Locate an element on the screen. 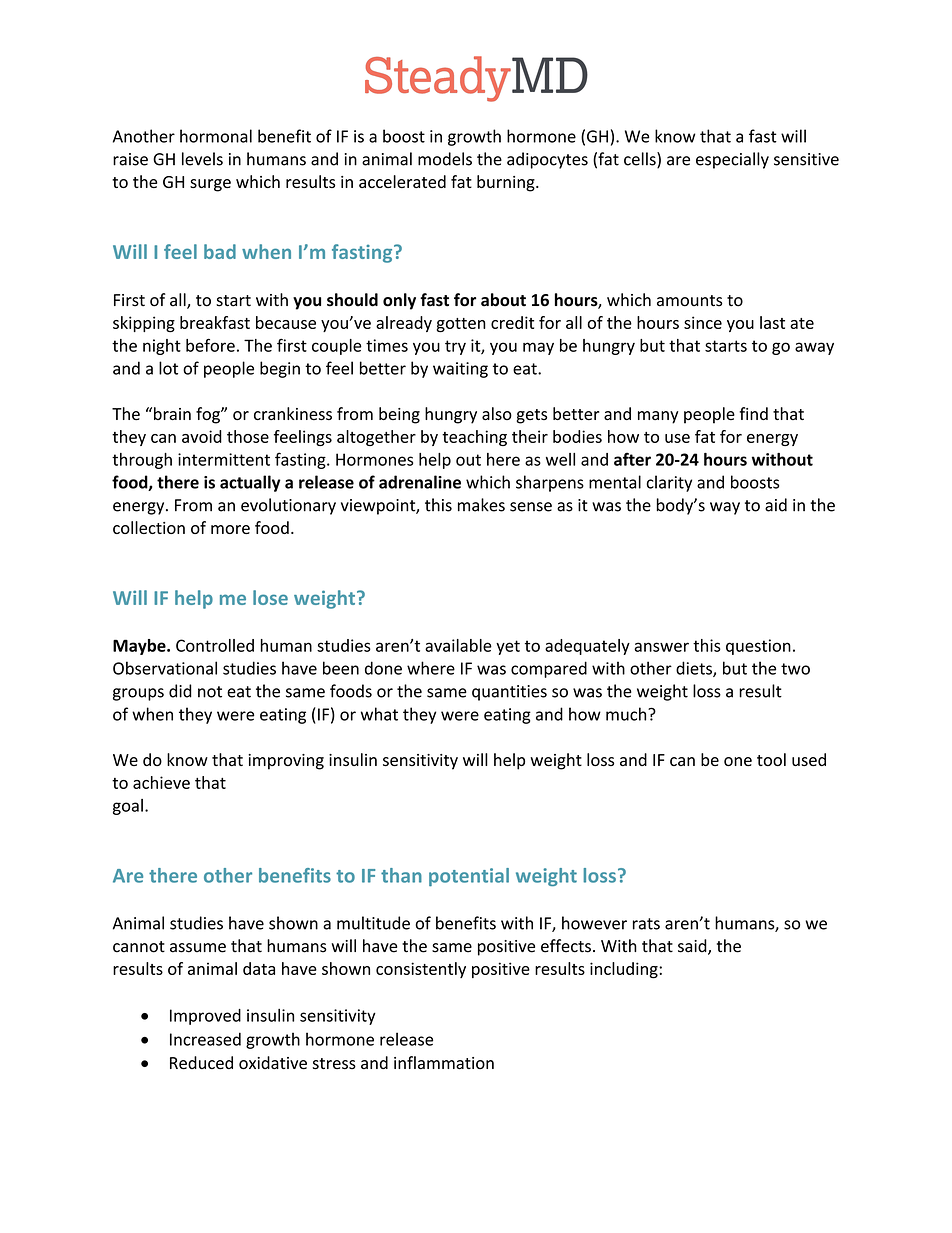 The width and height of the screenshot is (952, 1233). achieve is located at coordinates (161, 782).
